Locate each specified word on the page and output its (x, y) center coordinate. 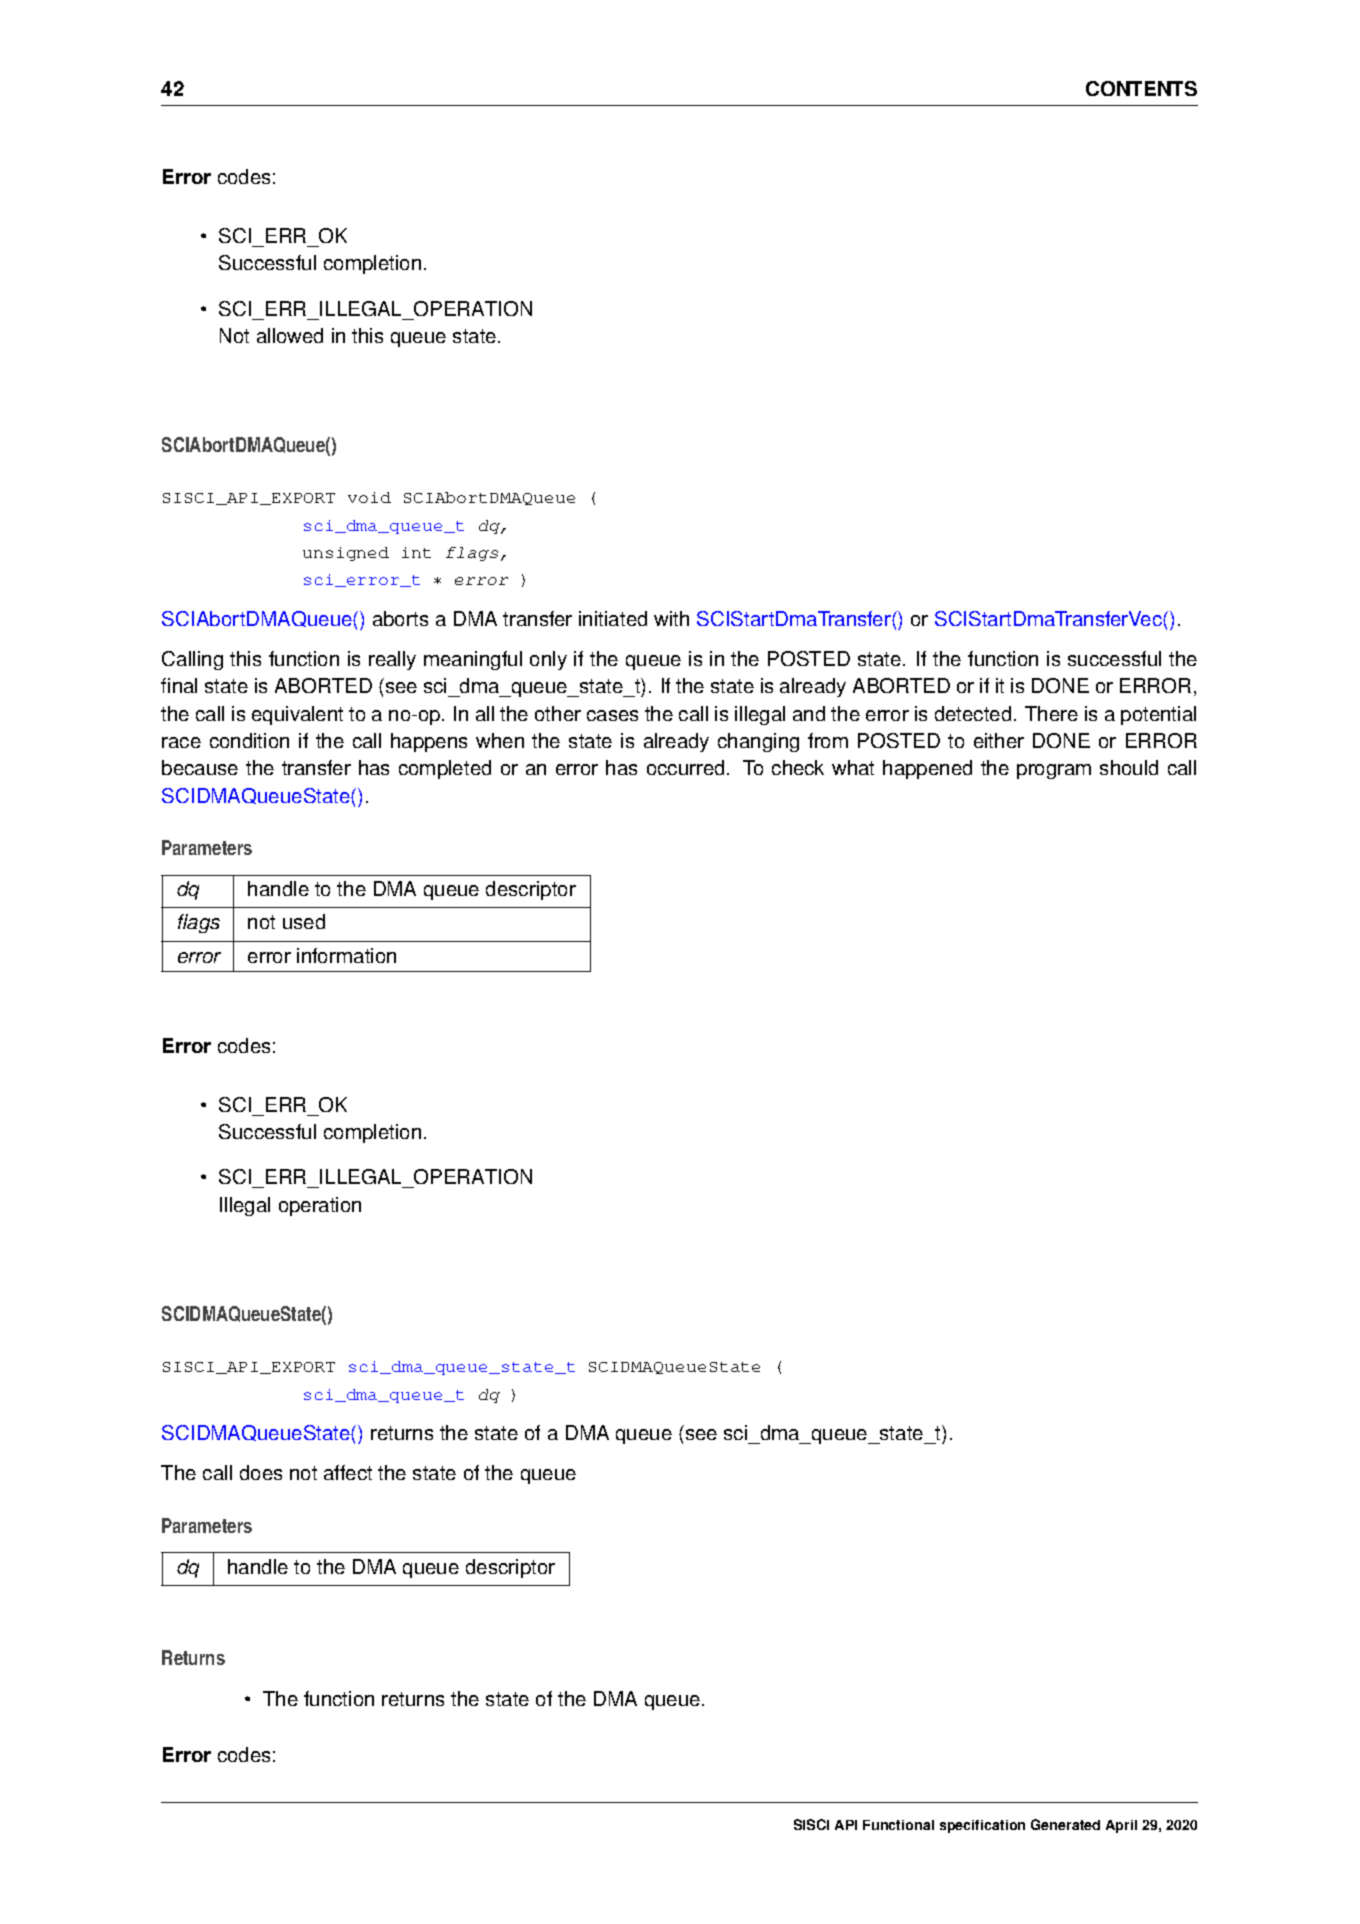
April (1121, 1826)
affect (348, 1472)
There (1051, 713)
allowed (290, 335)
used (304, 921)
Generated (1065, 1824)
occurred (685, 767)
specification (982, 1826)
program (1054, 771)
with (671, 618)
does (261, 1472)
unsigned (346, 554)
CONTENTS (1141, 88)
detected (973, 713)
